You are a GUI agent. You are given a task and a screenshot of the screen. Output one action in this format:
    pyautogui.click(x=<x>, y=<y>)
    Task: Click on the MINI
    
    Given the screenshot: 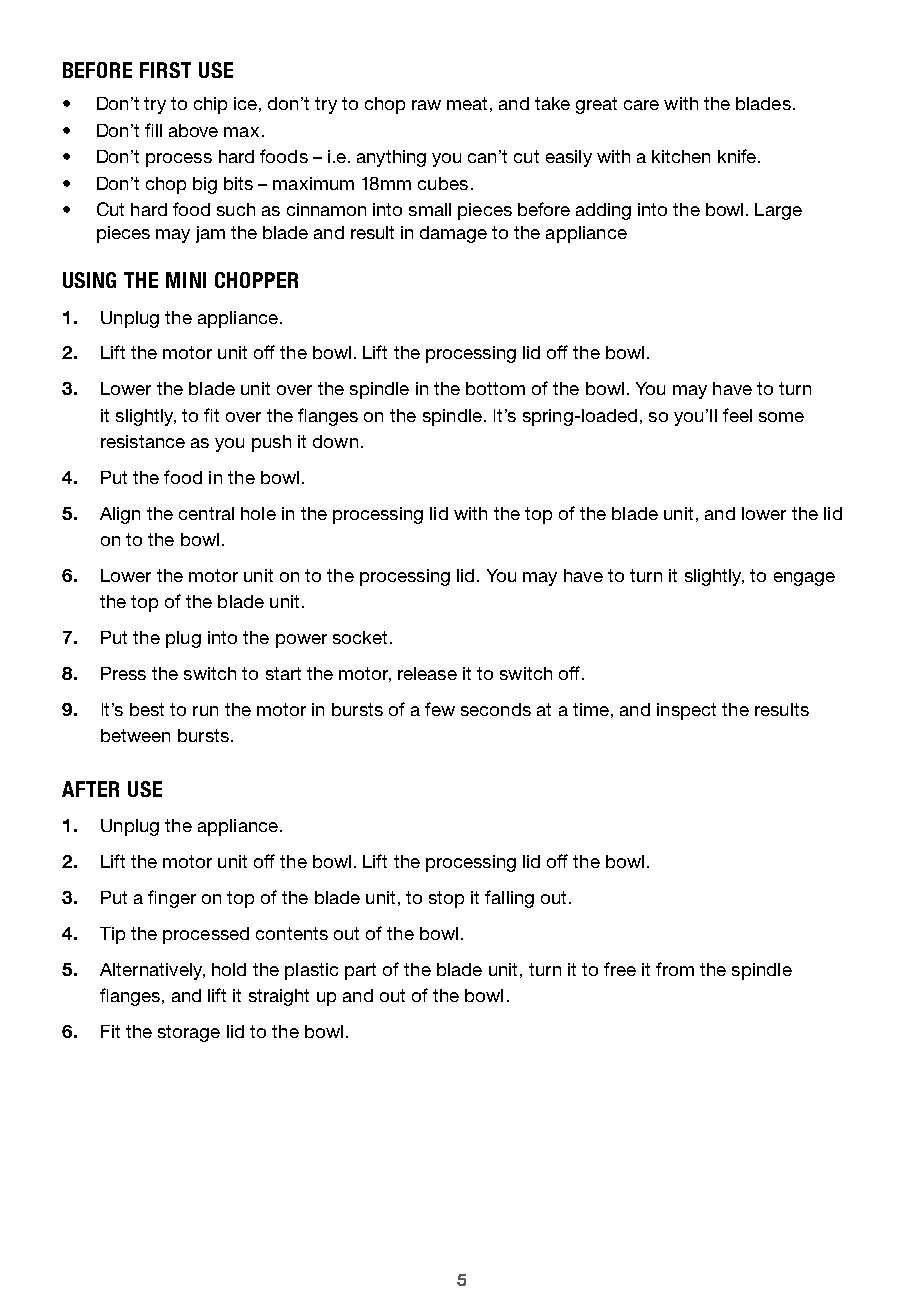 What is the action you would take?
    pyautogui.click(x=186, y=280)
